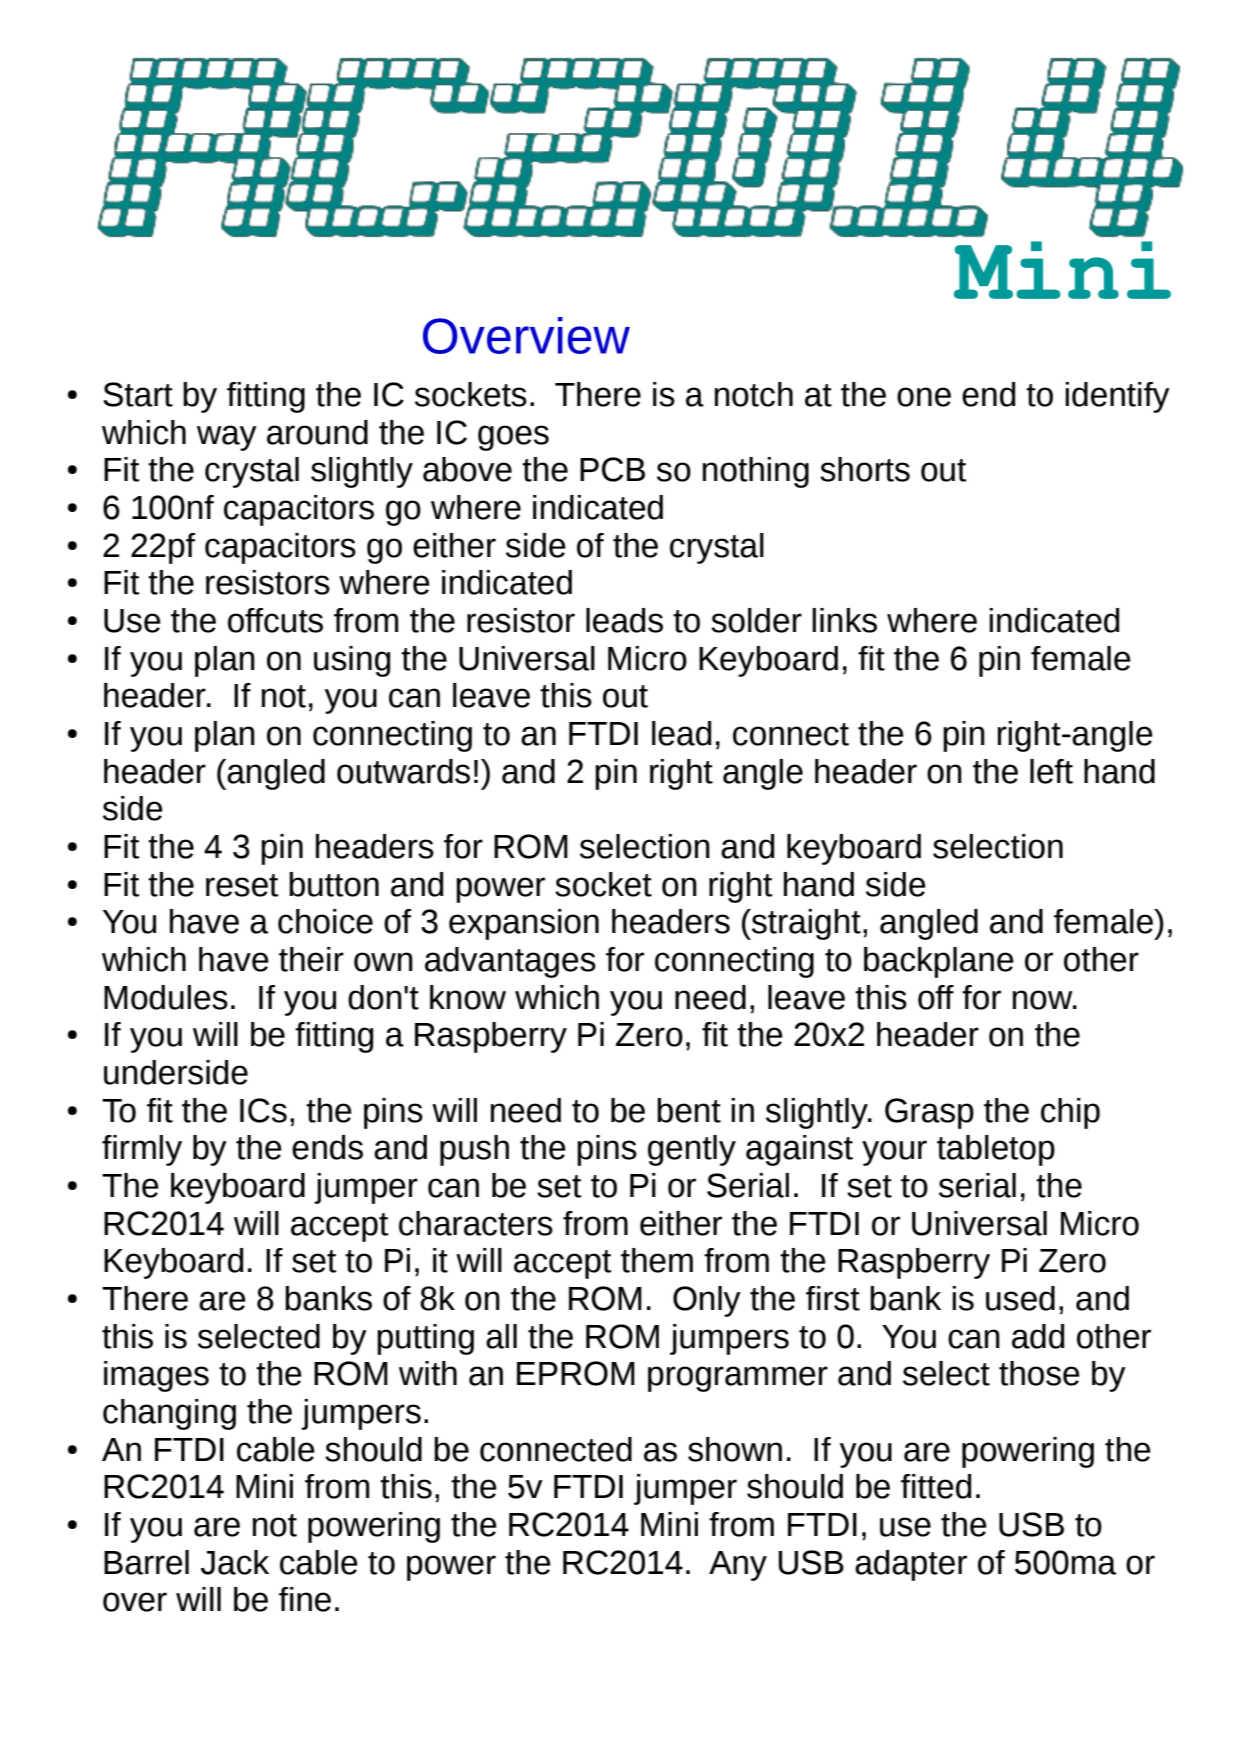 The width and height of the document is (1245, 1762). Describe the element at coordinates (612, 469) in the document. I see `PCB` at that location.
